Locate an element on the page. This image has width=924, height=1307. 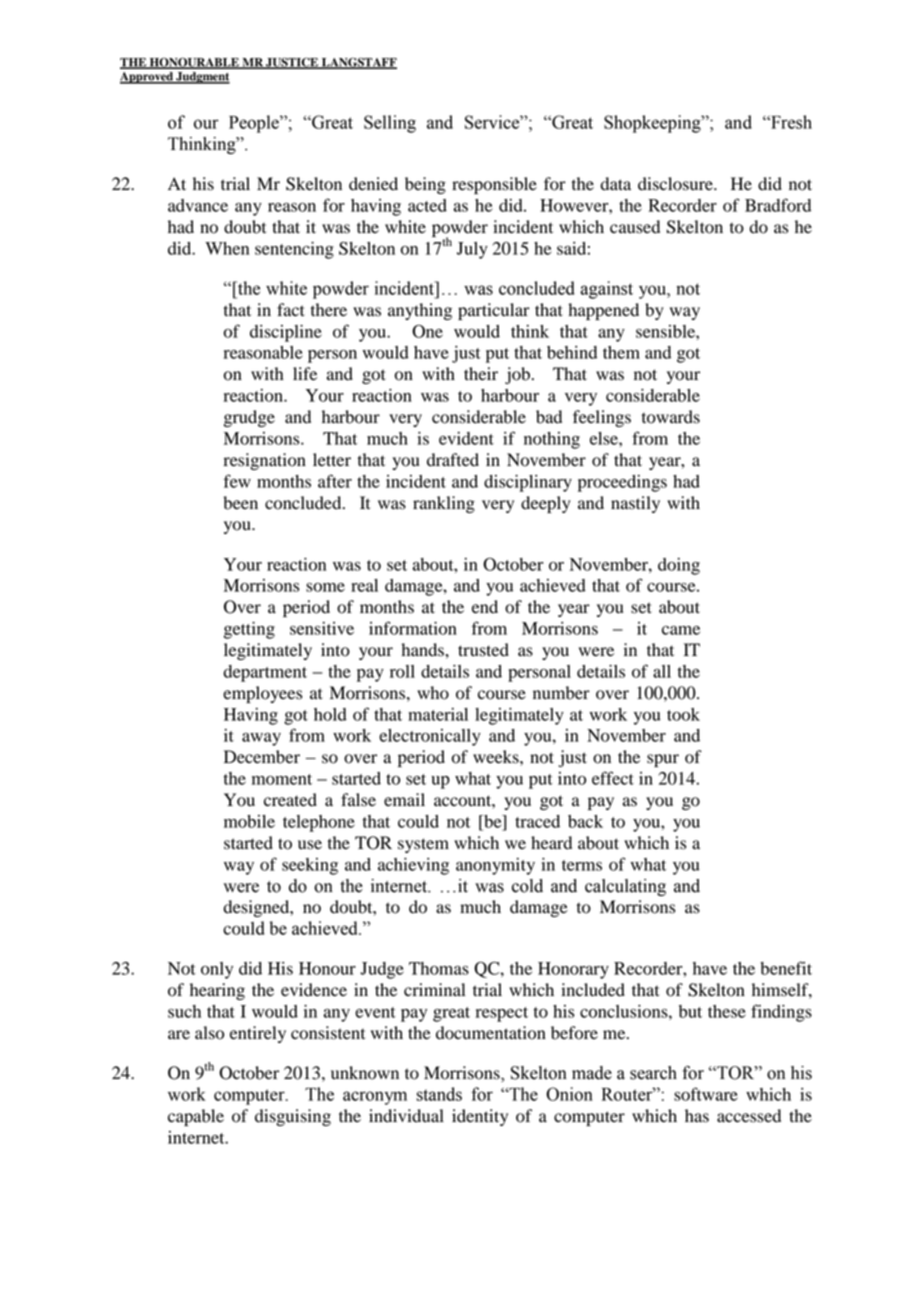
grudge is located at coordinates (249, 418).
